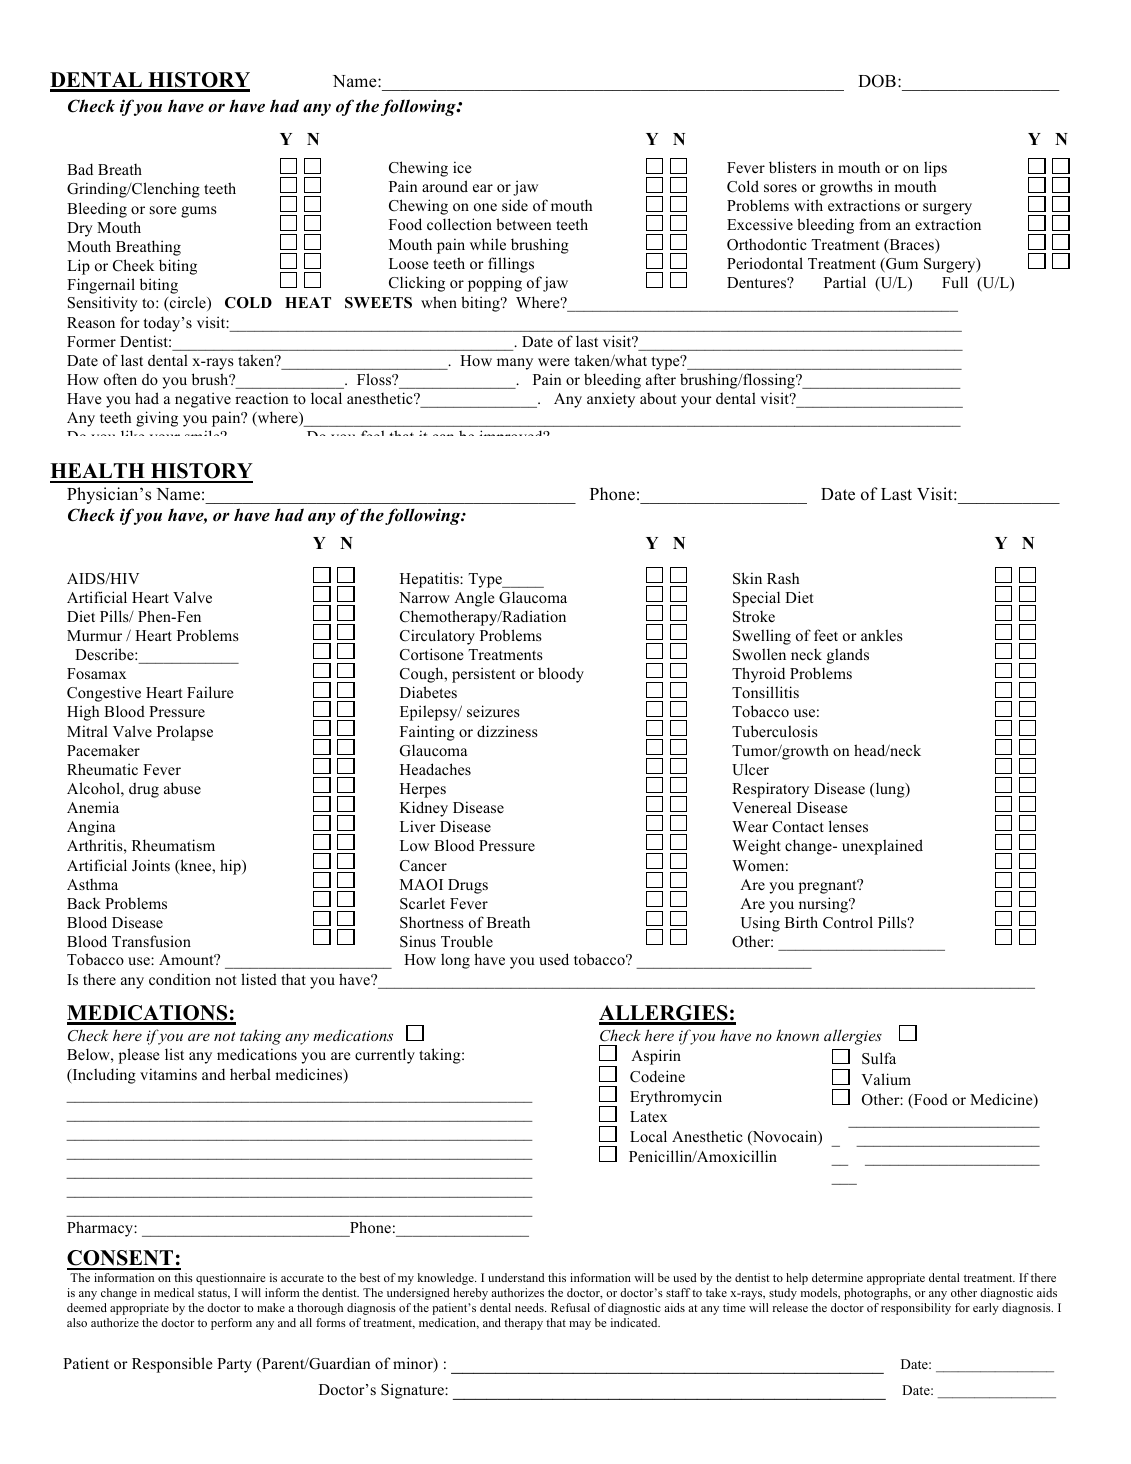 This page has height=1464, width=1131. I want to click on side, so click(515, 205).
